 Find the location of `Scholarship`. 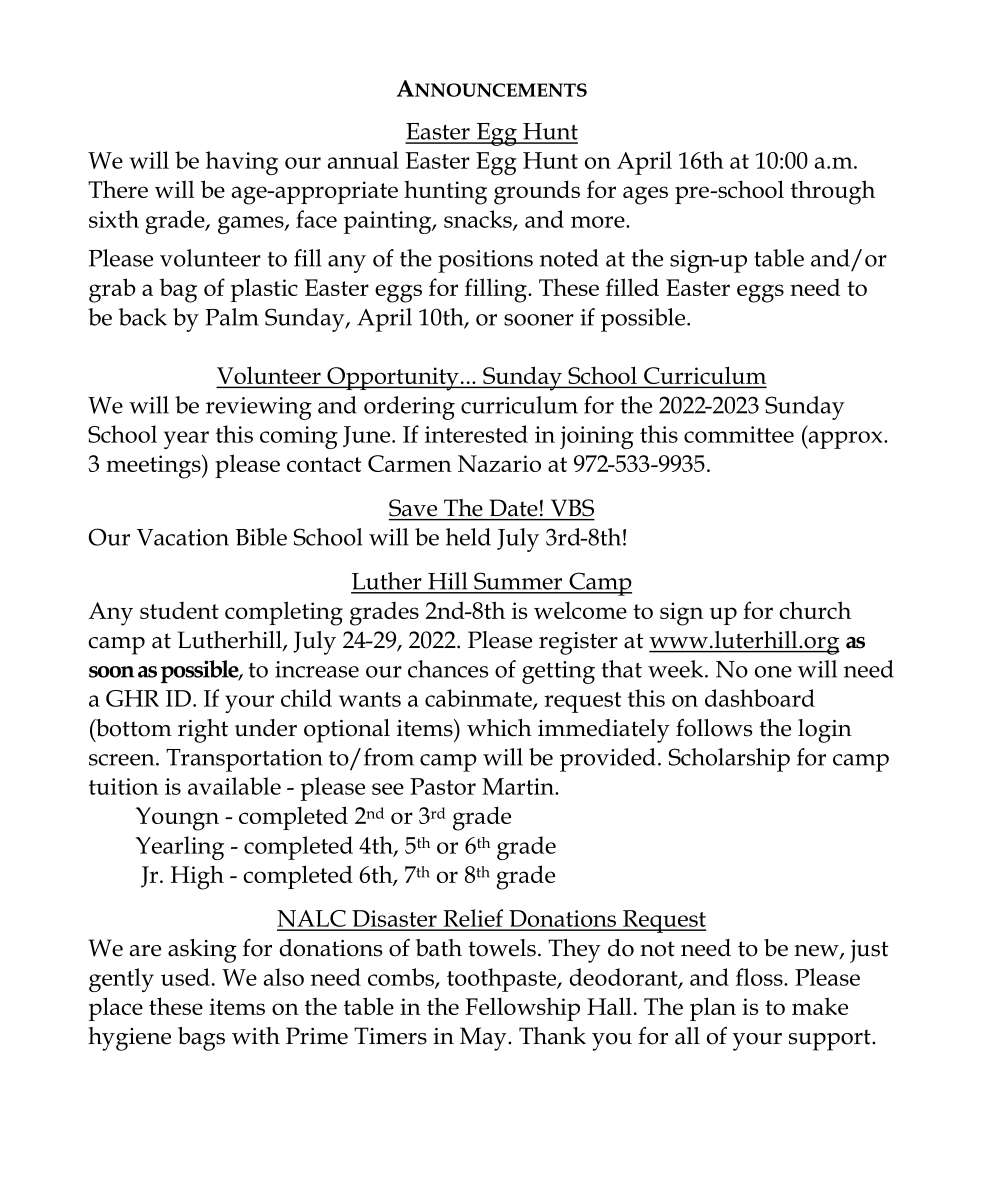

Scholarship is located at coordinates (729, 760).
